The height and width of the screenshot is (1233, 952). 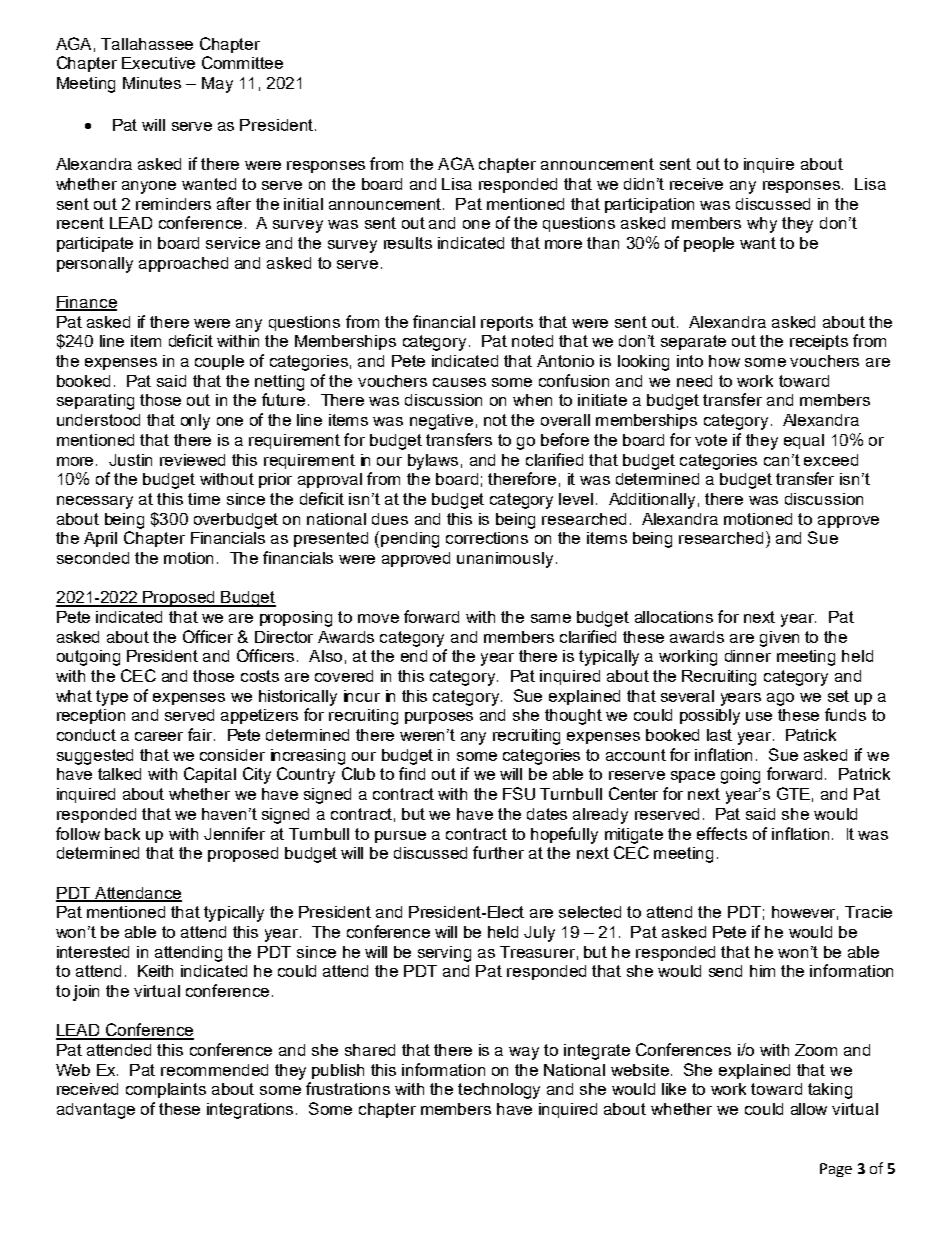 What do you see at coordinates (499, 1091) in the screenshot?
I see `technology` at bounding box center [499, 1091].
